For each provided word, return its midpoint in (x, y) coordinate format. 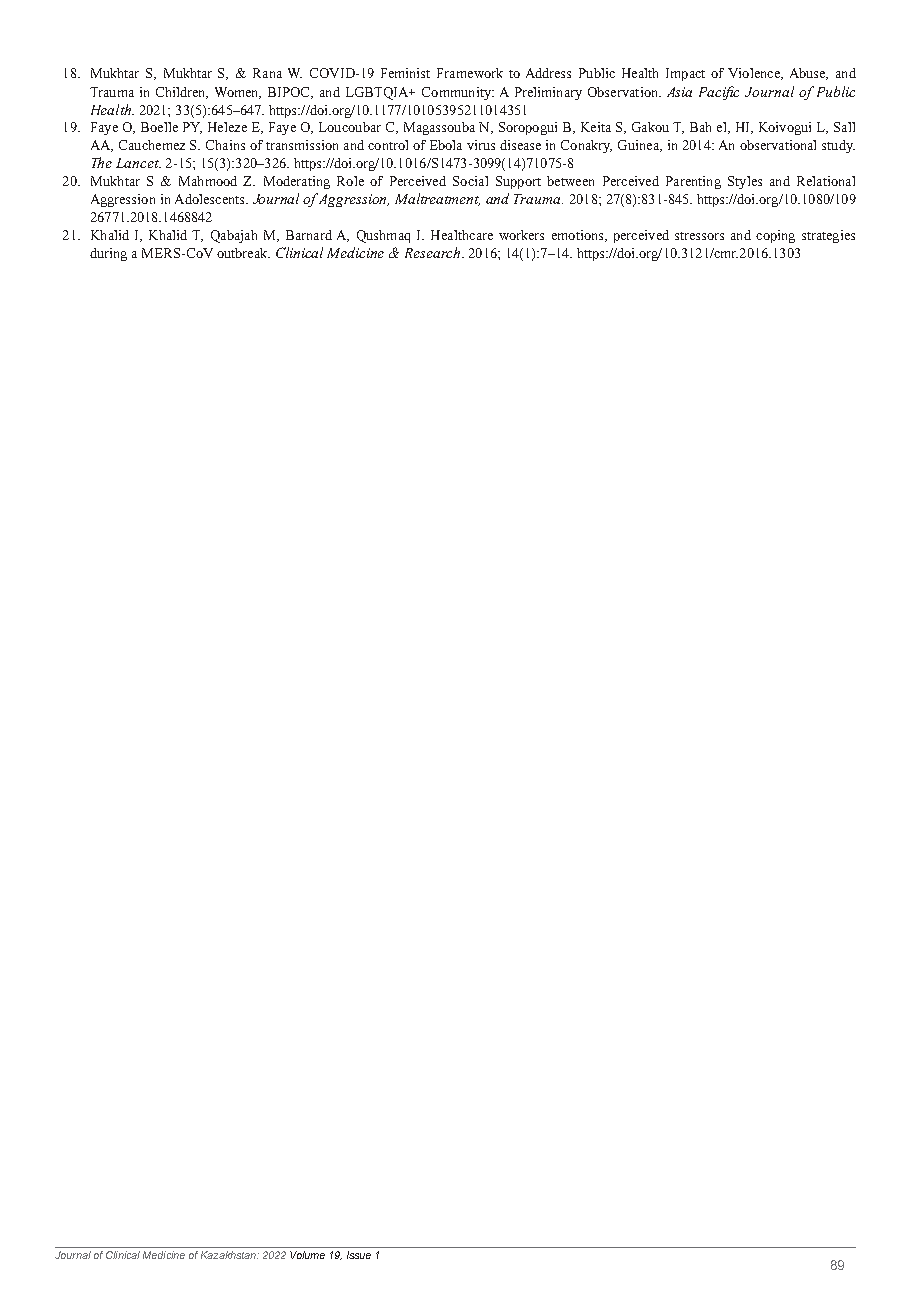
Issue (359, 1255)
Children (182, 93)
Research (434, 252)
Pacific (719, 93)
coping (775, 236)
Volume (307, 1255)
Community (457, 93)
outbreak (243, 253)
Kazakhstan (229, 1255)
